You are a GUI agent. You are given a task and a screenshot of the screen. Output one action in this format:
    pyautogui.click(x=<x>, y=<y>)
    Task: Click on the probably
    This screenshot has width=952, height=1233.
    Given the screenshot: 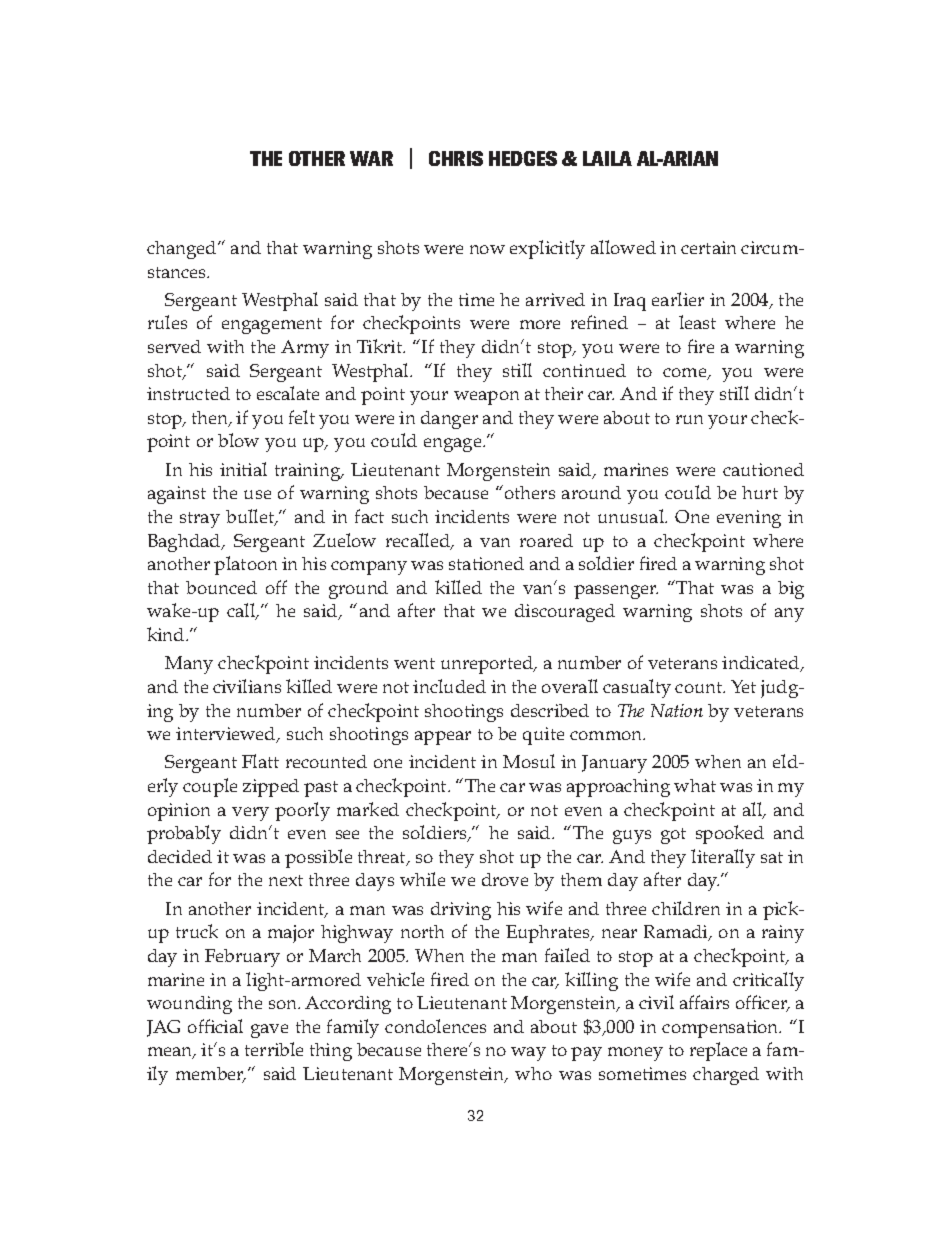 What is the action you would take?
    pyautogui.click(x=184, y=834)
